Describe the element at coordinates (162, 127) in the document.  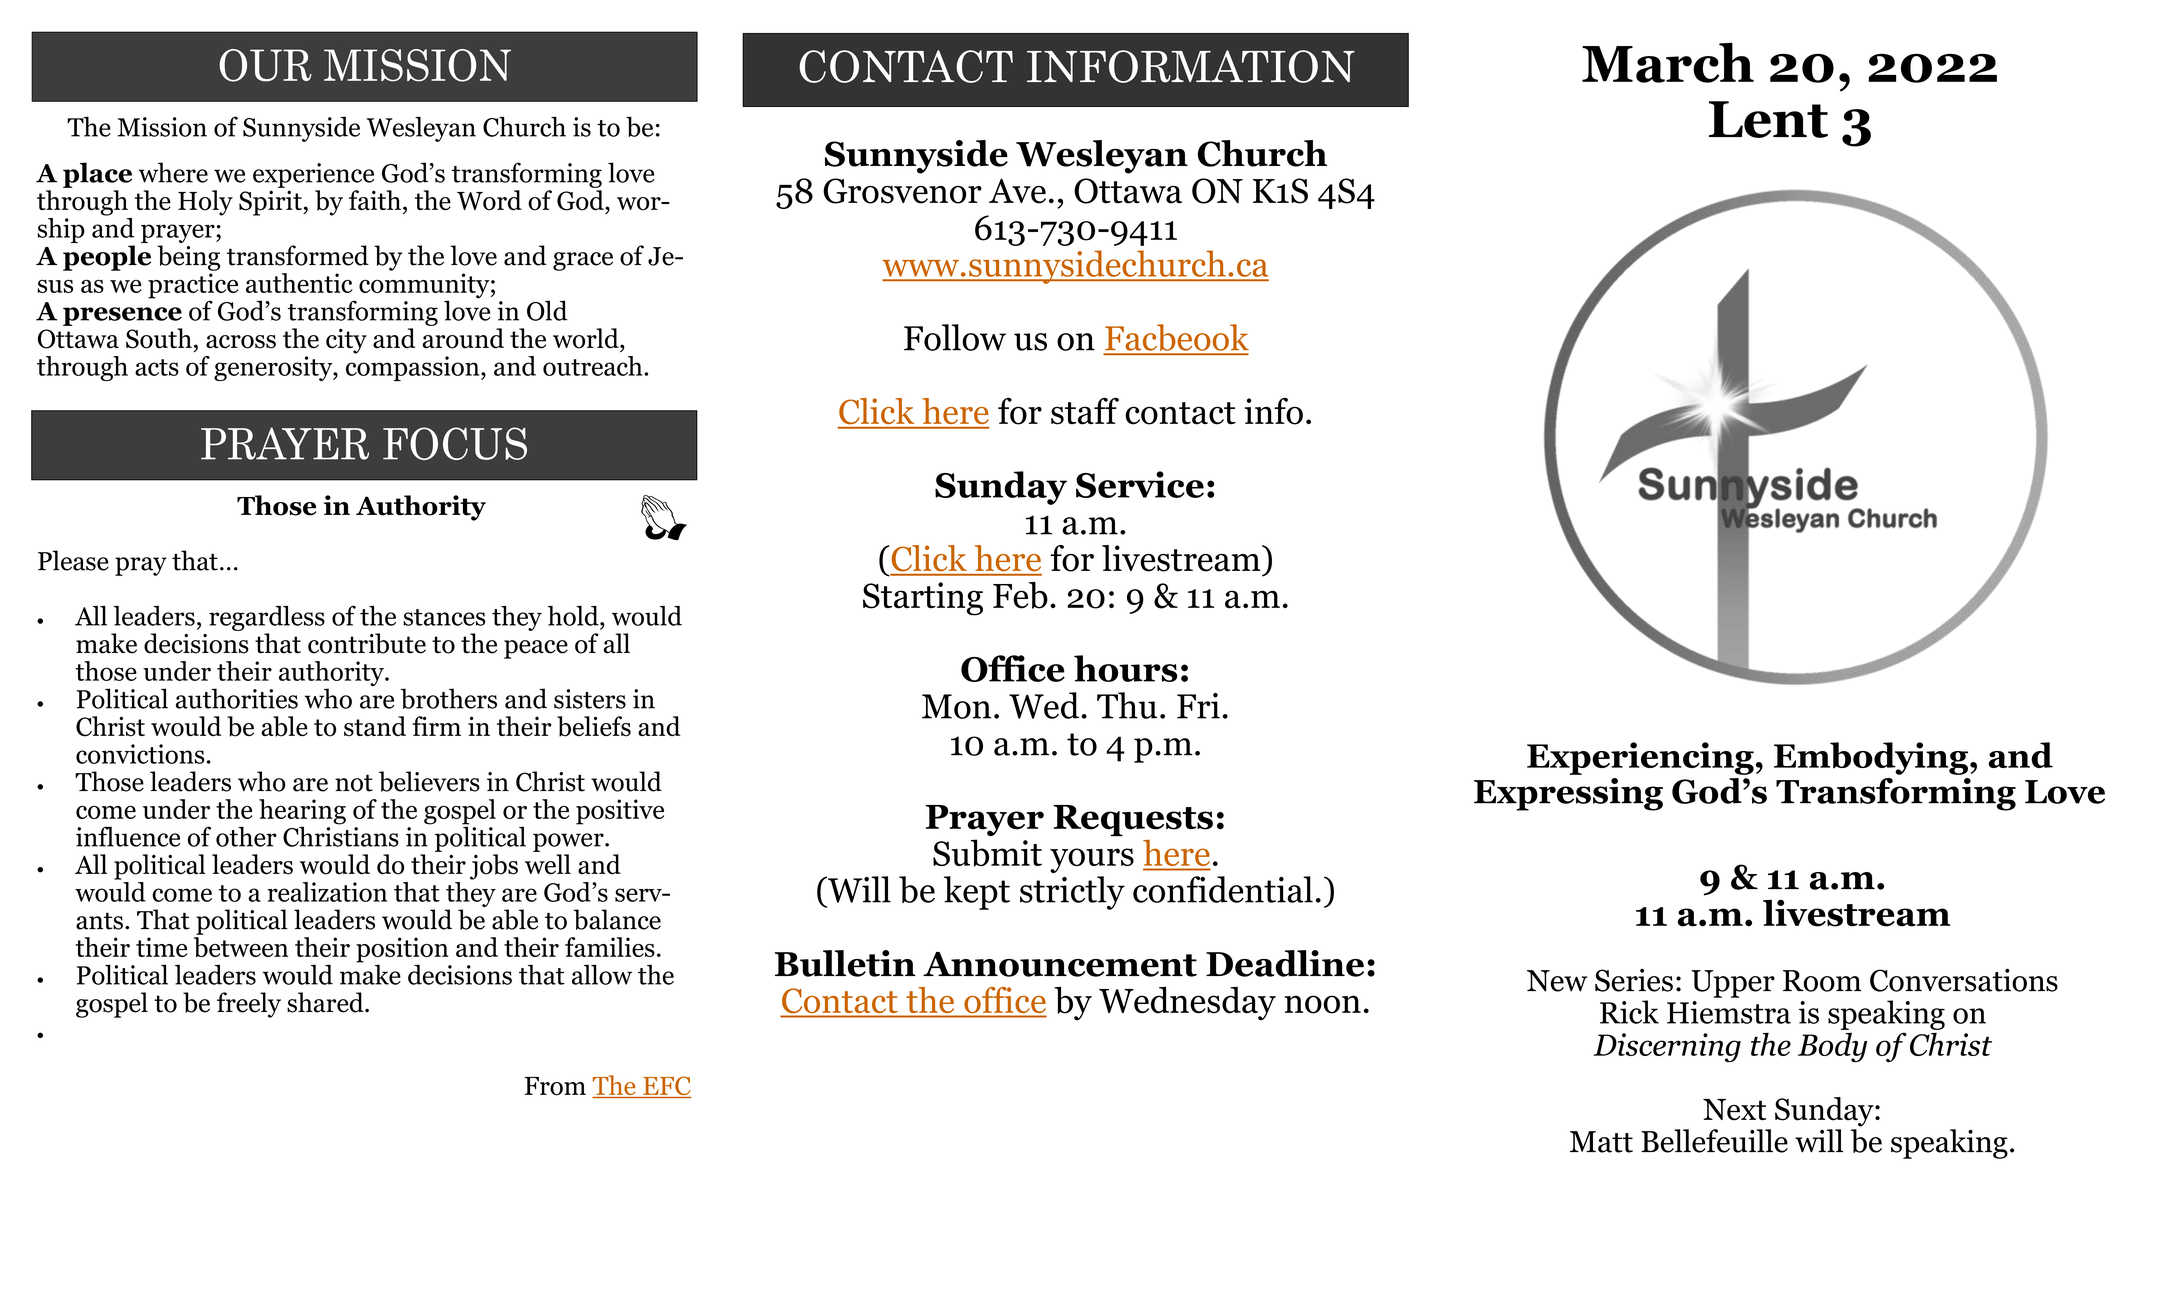
I see `Mission` at that location.
